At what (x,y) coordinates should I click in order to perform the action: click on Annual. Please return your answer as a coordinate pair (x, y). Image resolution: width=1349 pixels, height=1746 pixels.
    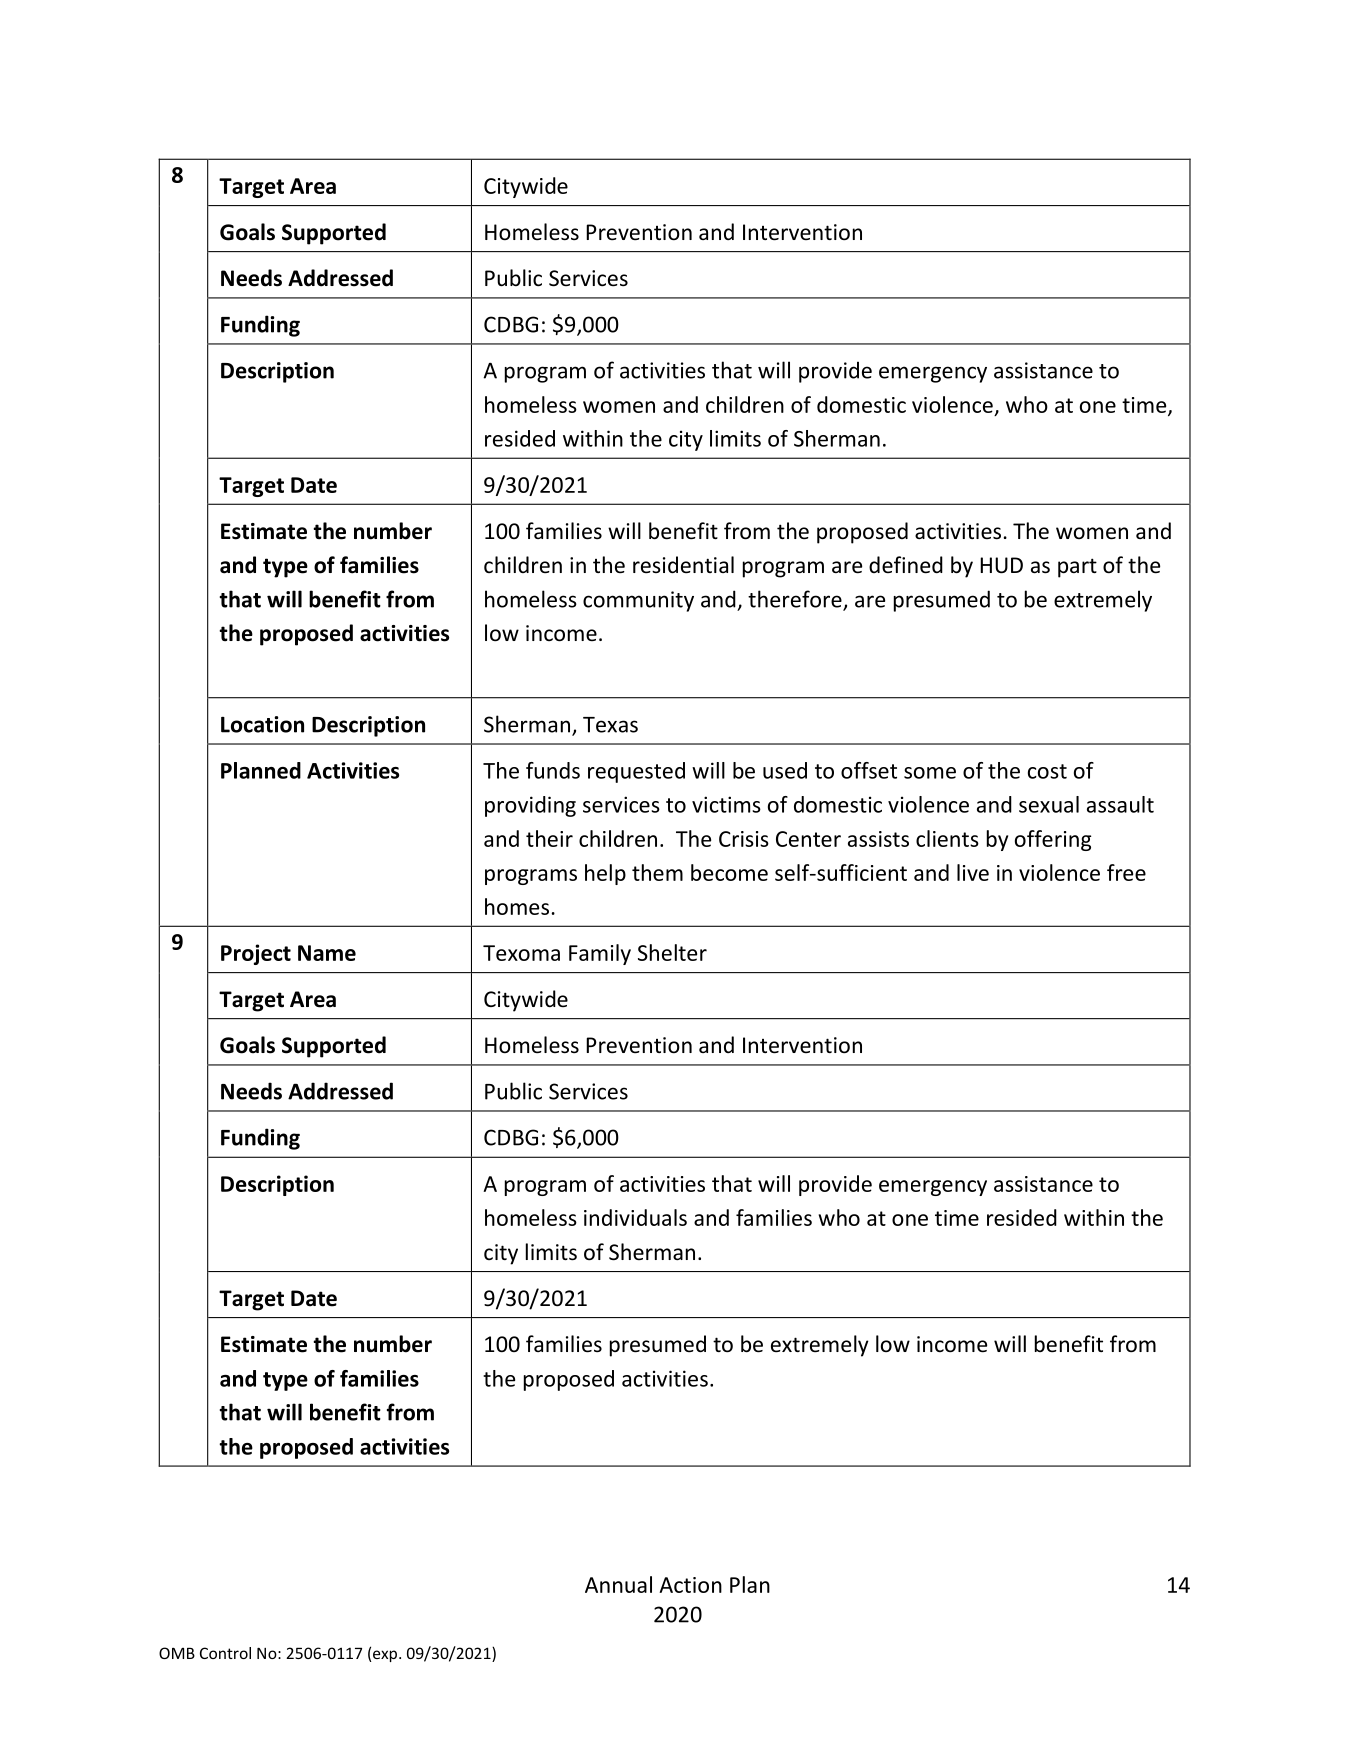
    Looking at the image, I should click on (618, 1584).
